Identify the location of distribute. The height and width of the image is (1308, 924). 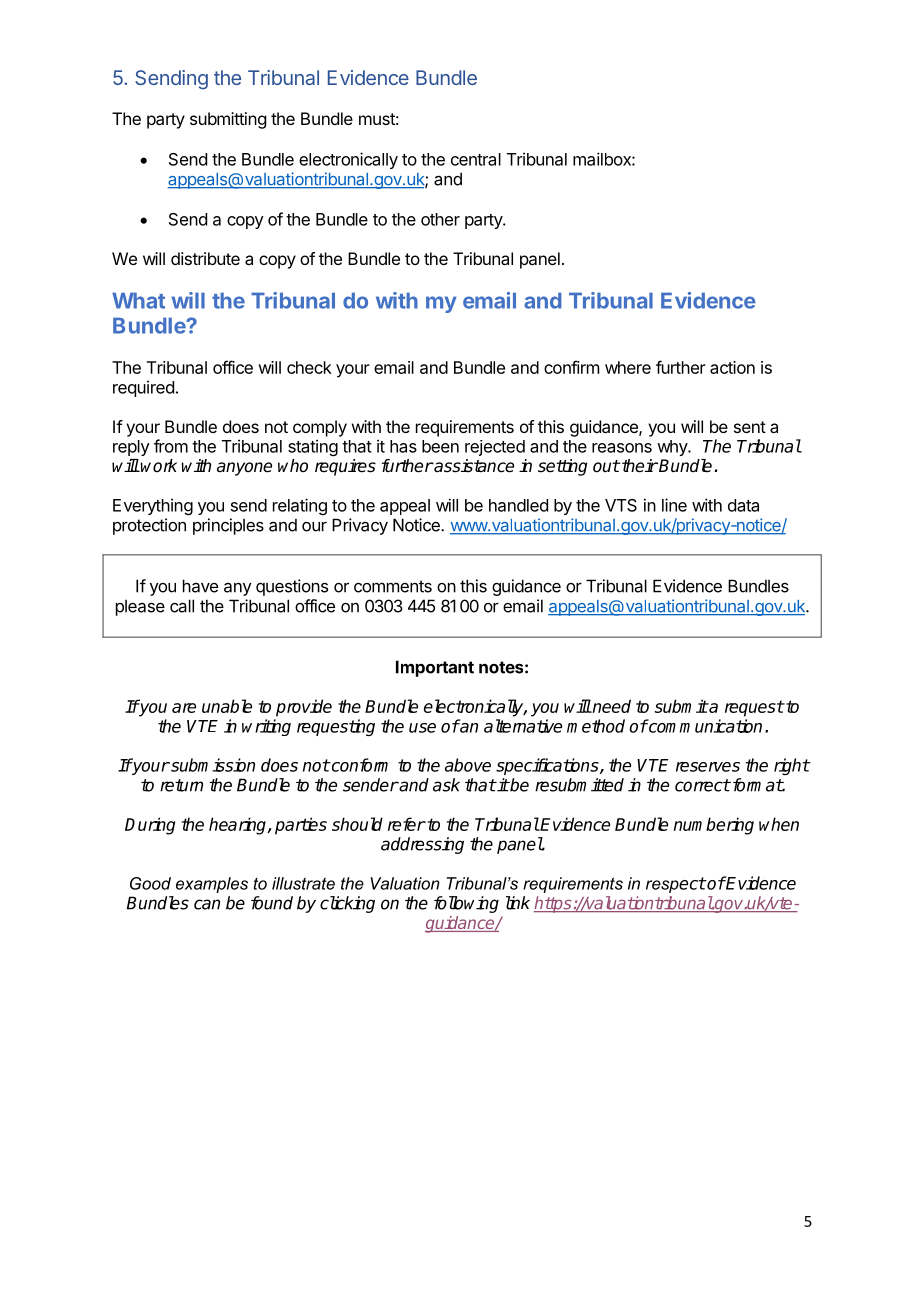
(205, 258).
